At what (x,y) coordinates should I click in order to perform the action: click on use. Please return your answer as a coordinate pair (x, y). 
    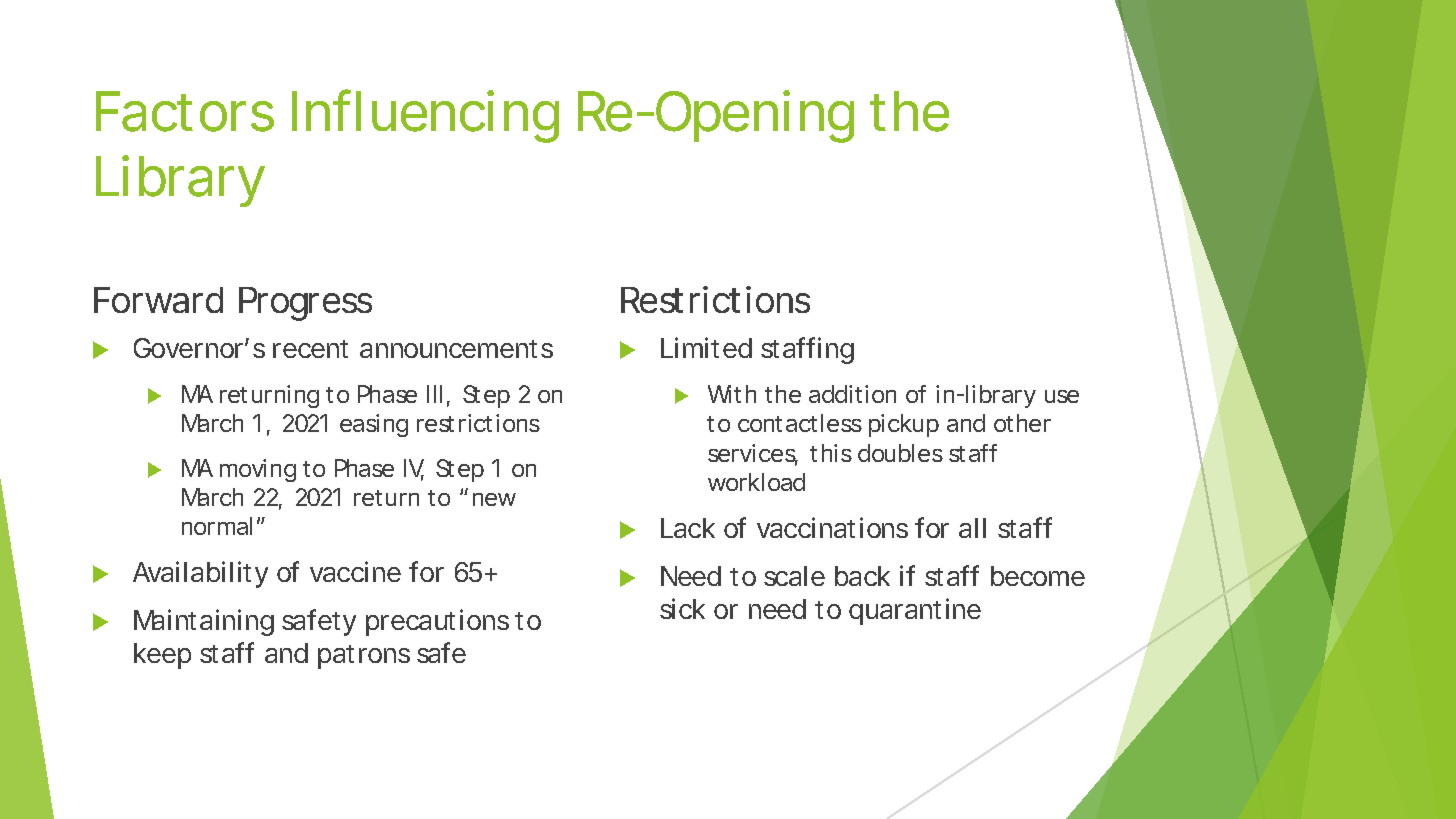
    Looking at the image, I should click on (1062, 396).
